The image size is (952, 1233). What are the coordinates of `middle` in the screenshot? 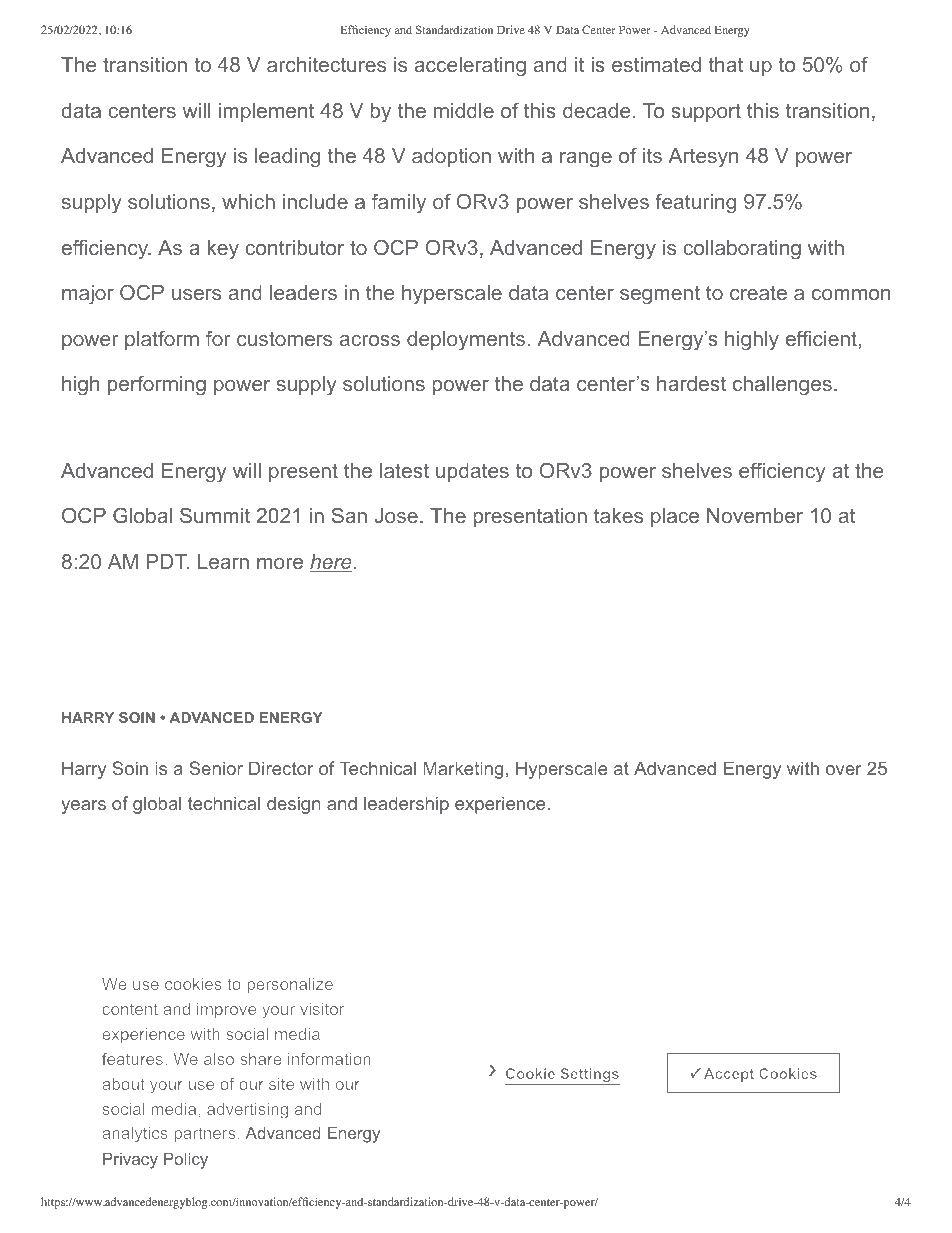 It's located at (464, 110).
